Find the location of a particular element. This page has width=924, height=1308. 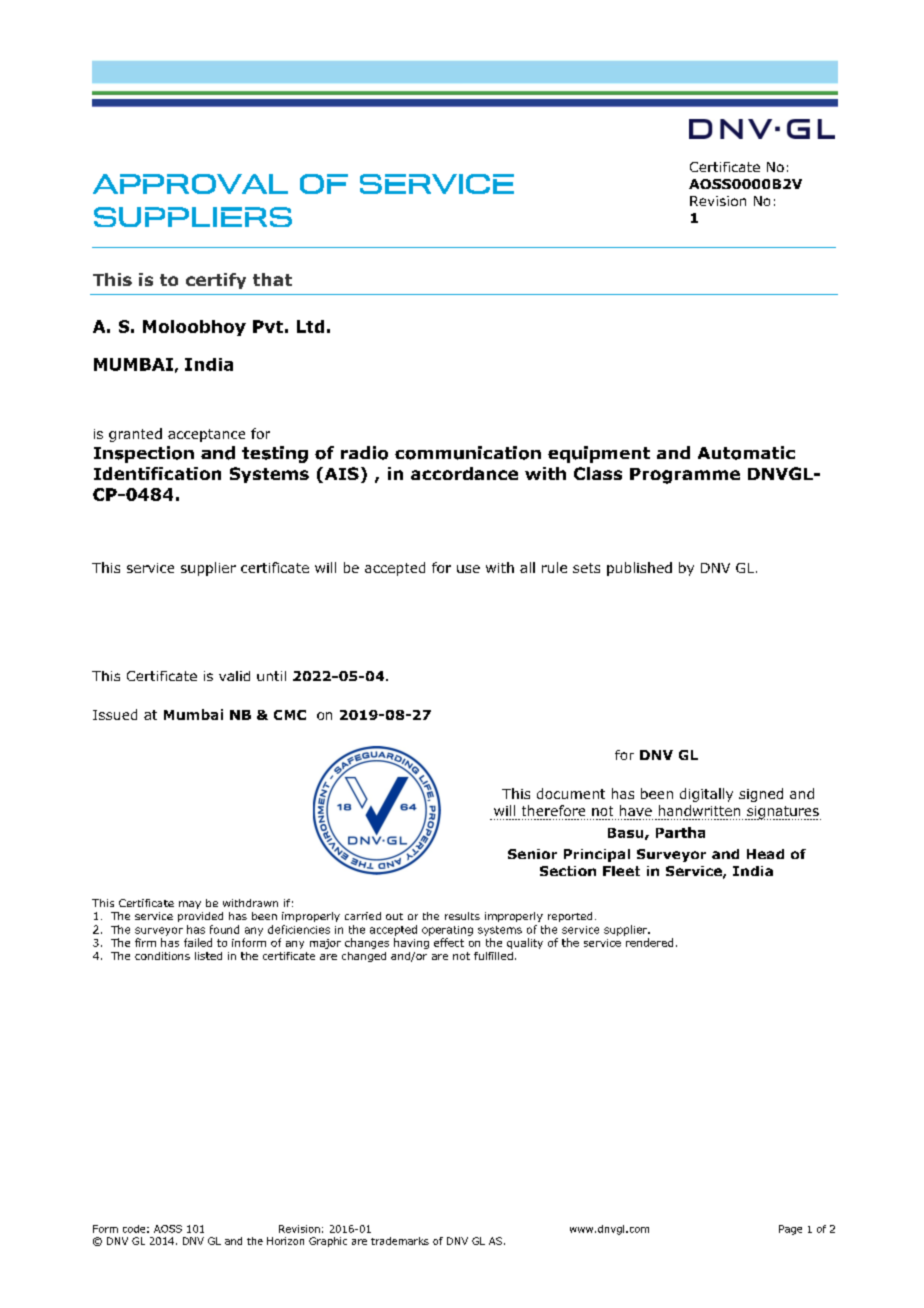

acceptance is located at coordinates (206, 435).
